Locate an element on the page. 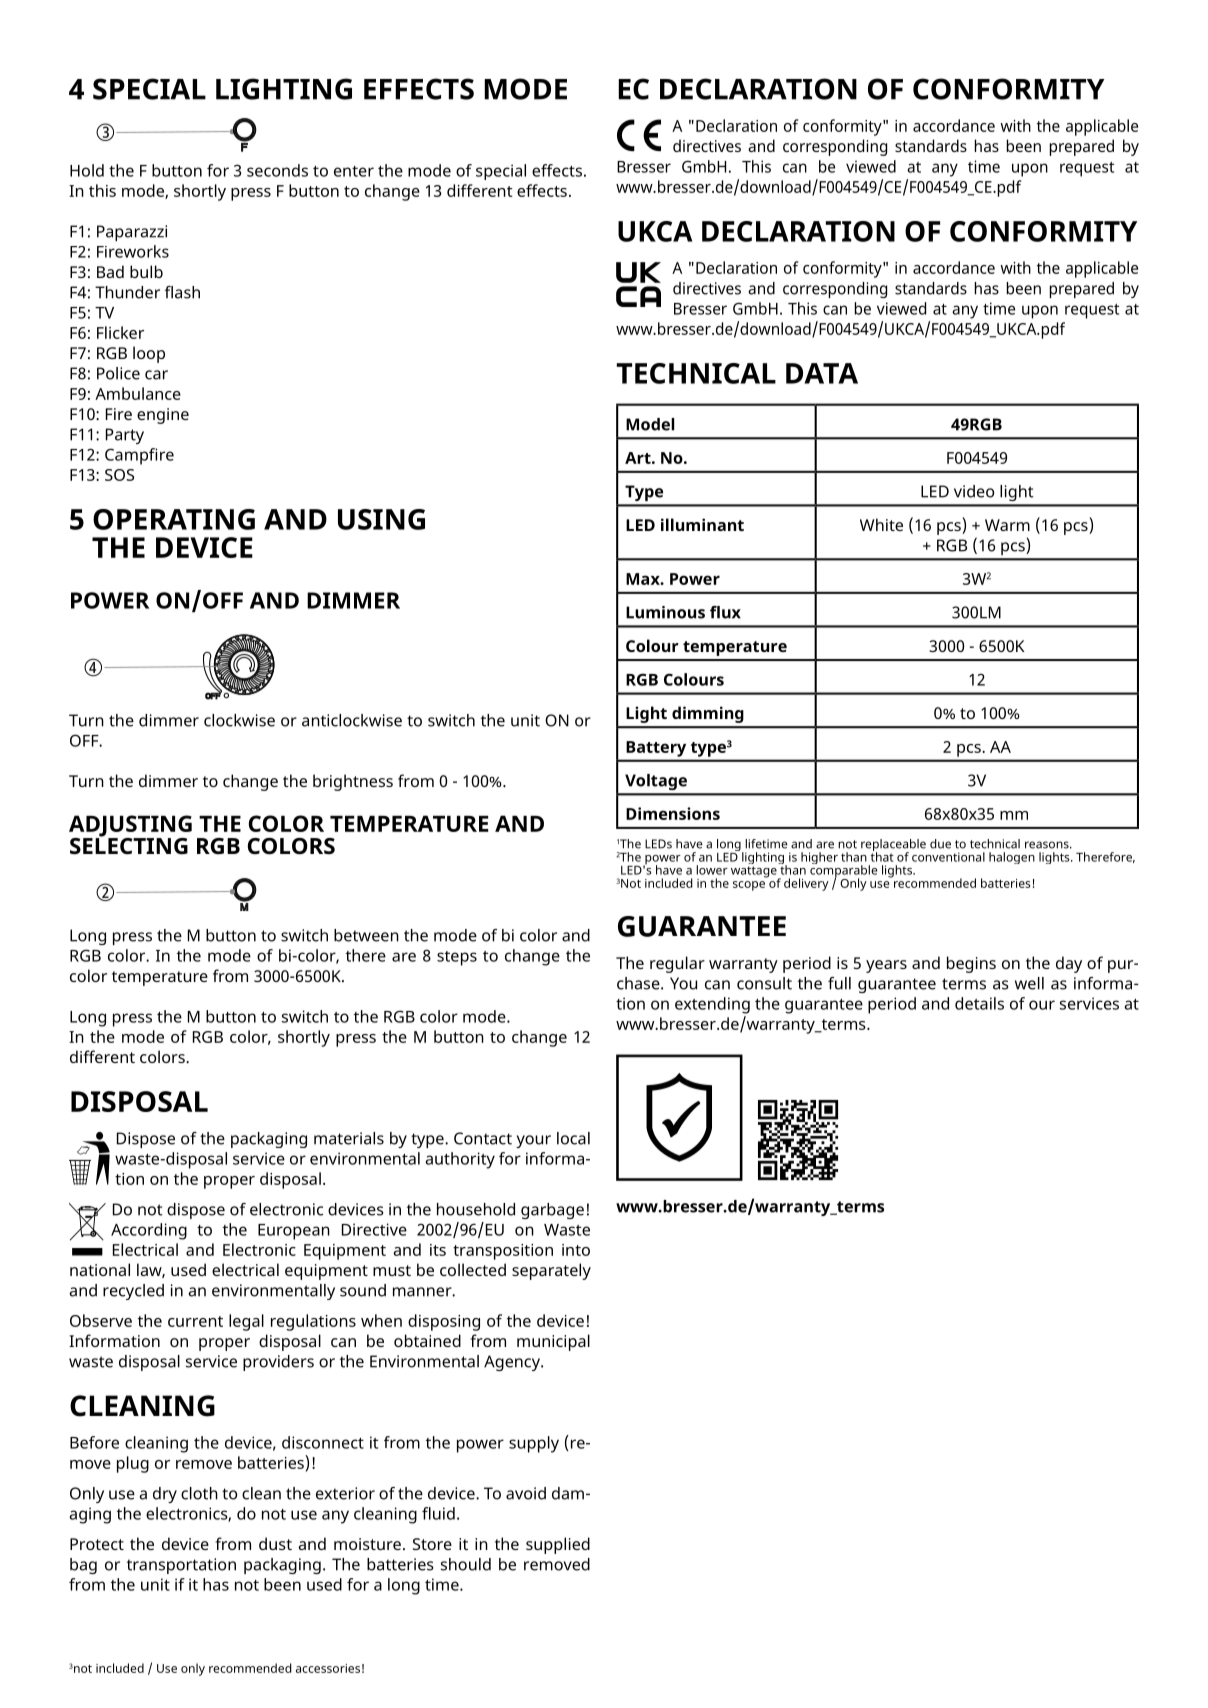 The image size is (1208, 1708). details is located at coordinates (979, 1003).
